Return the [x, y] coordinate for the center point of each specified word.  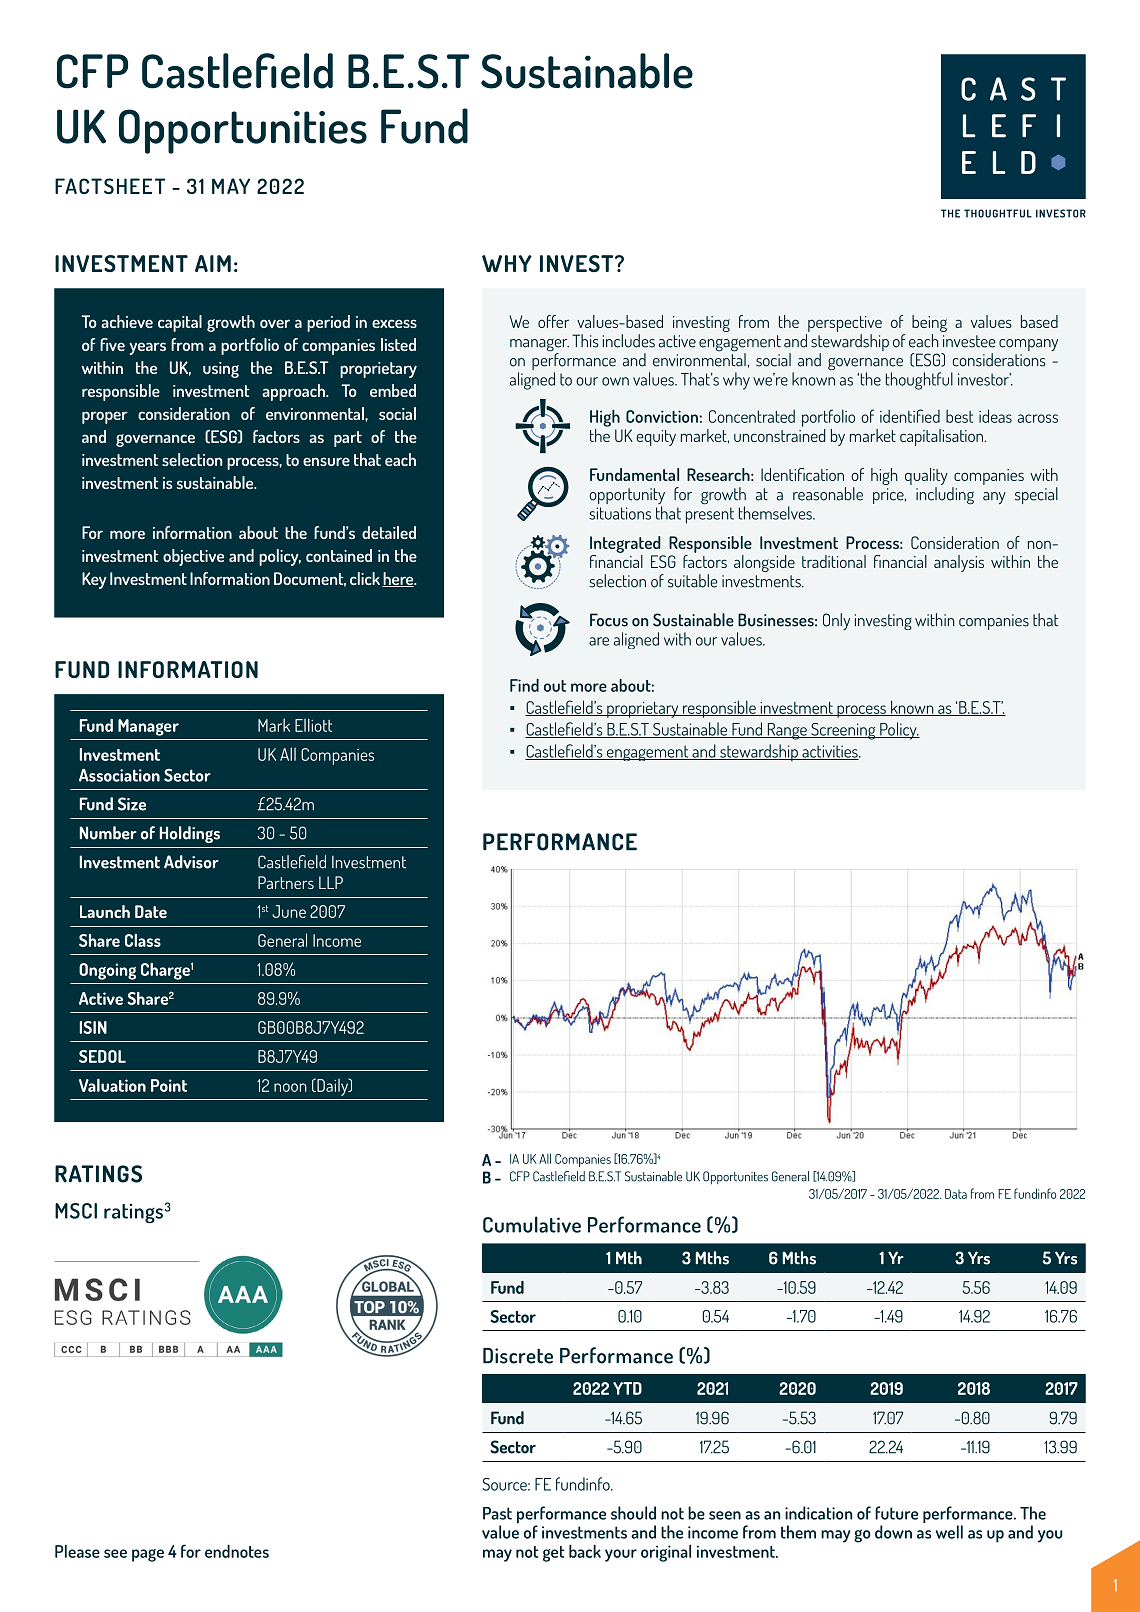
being [929, 325]
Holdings [190, 834]
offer [553, 321]
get [554, 1554]
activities [830, 752]
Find [524, 685]
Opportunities [243, 131]
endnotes [237, 1551]
